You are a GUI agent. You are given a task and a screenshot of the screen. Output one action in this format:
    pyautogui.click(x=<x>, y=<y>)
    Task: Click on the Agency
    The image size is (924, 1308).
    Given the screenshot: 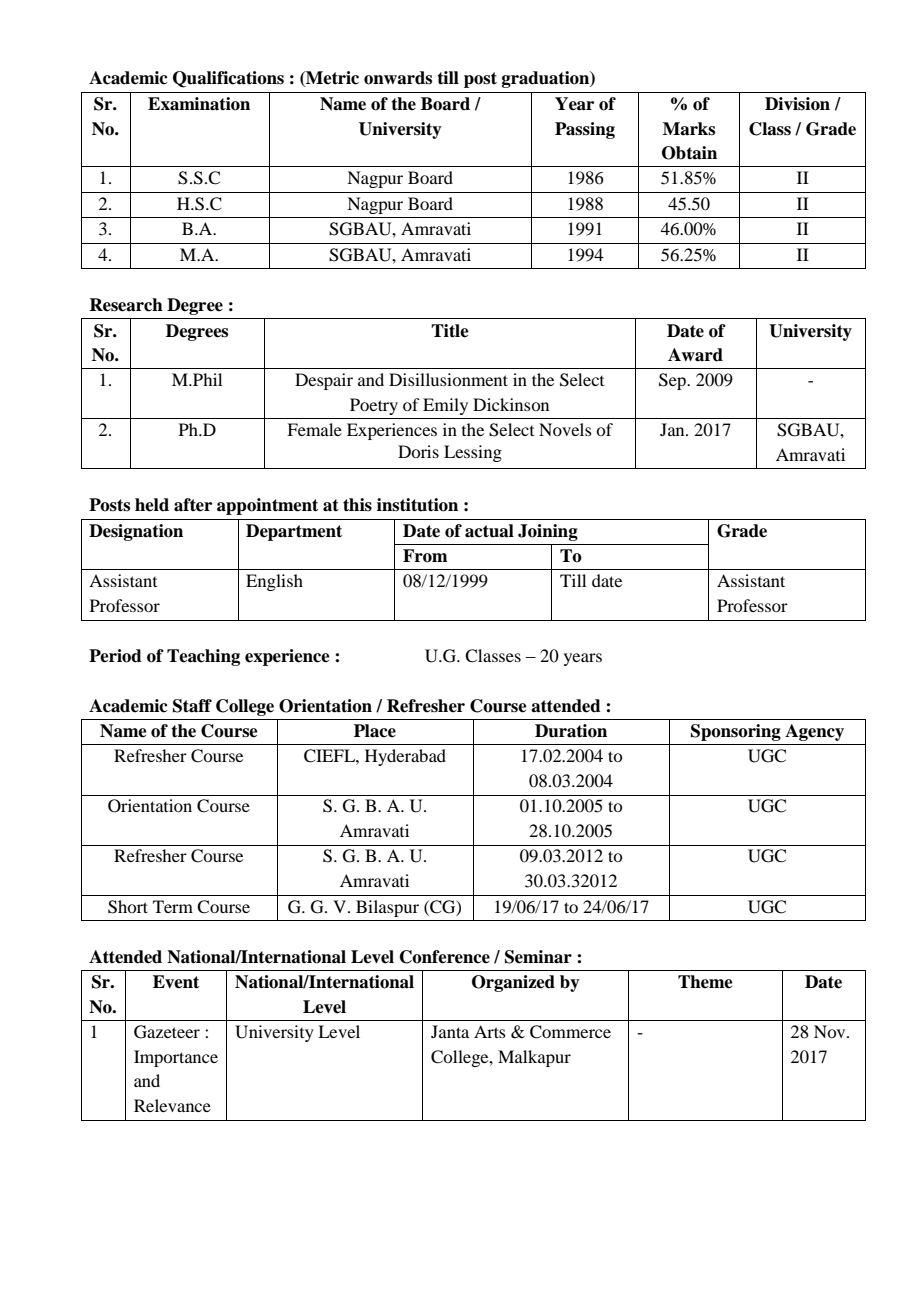 What is the action you would take?
    pyautogui.click(x=814, y=732)
